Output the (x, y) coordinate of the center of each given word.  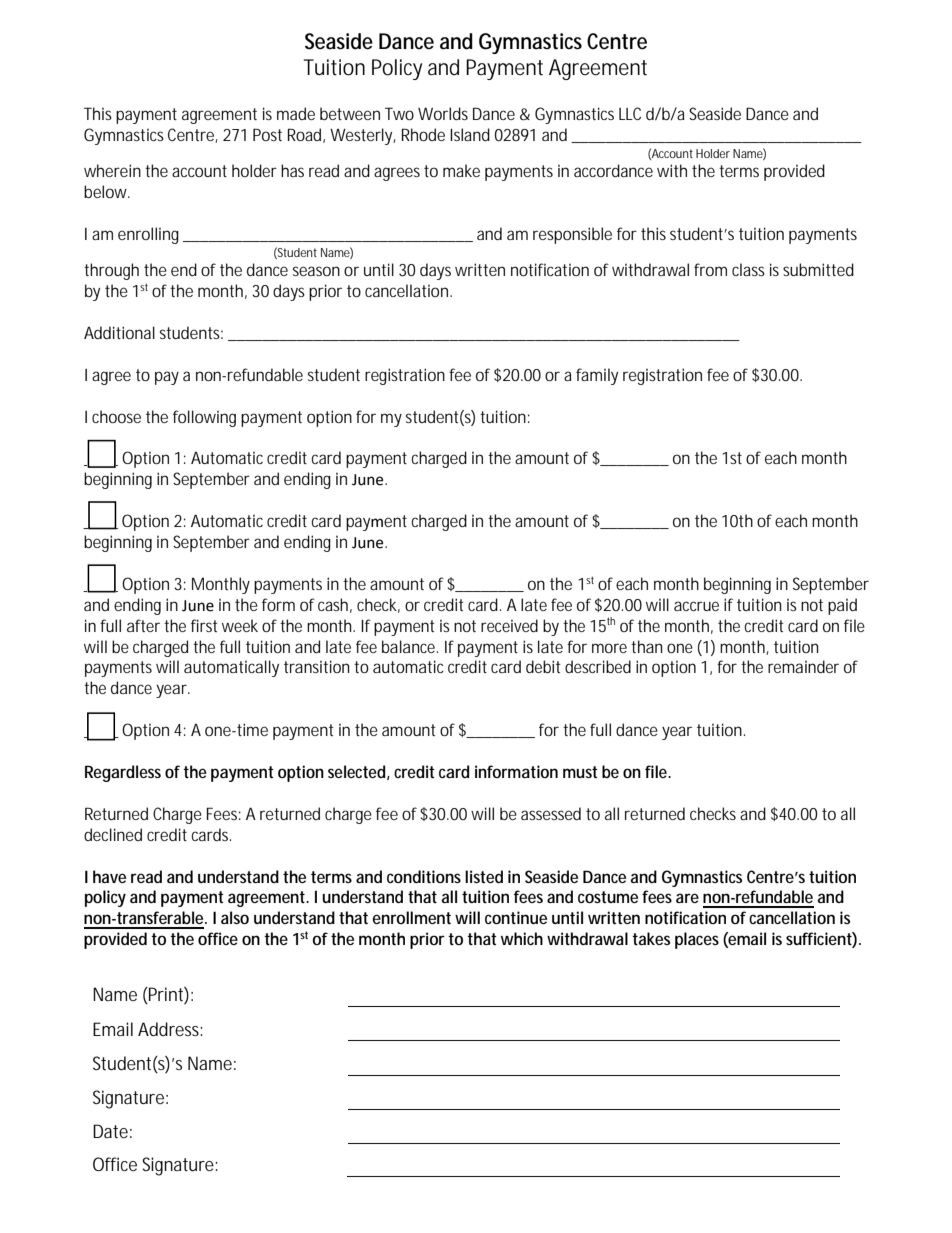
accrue (696, 606)
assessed (551, 813)
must (580, 772)
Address (170, 1029)
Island (470, 134)
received (509, 625)
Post (267, 134)
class (748, 269)
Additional (119, 332)
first (204, 625)
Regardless (123, 773)
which (522, 938)
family (597, 376)
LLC (630, 113)
